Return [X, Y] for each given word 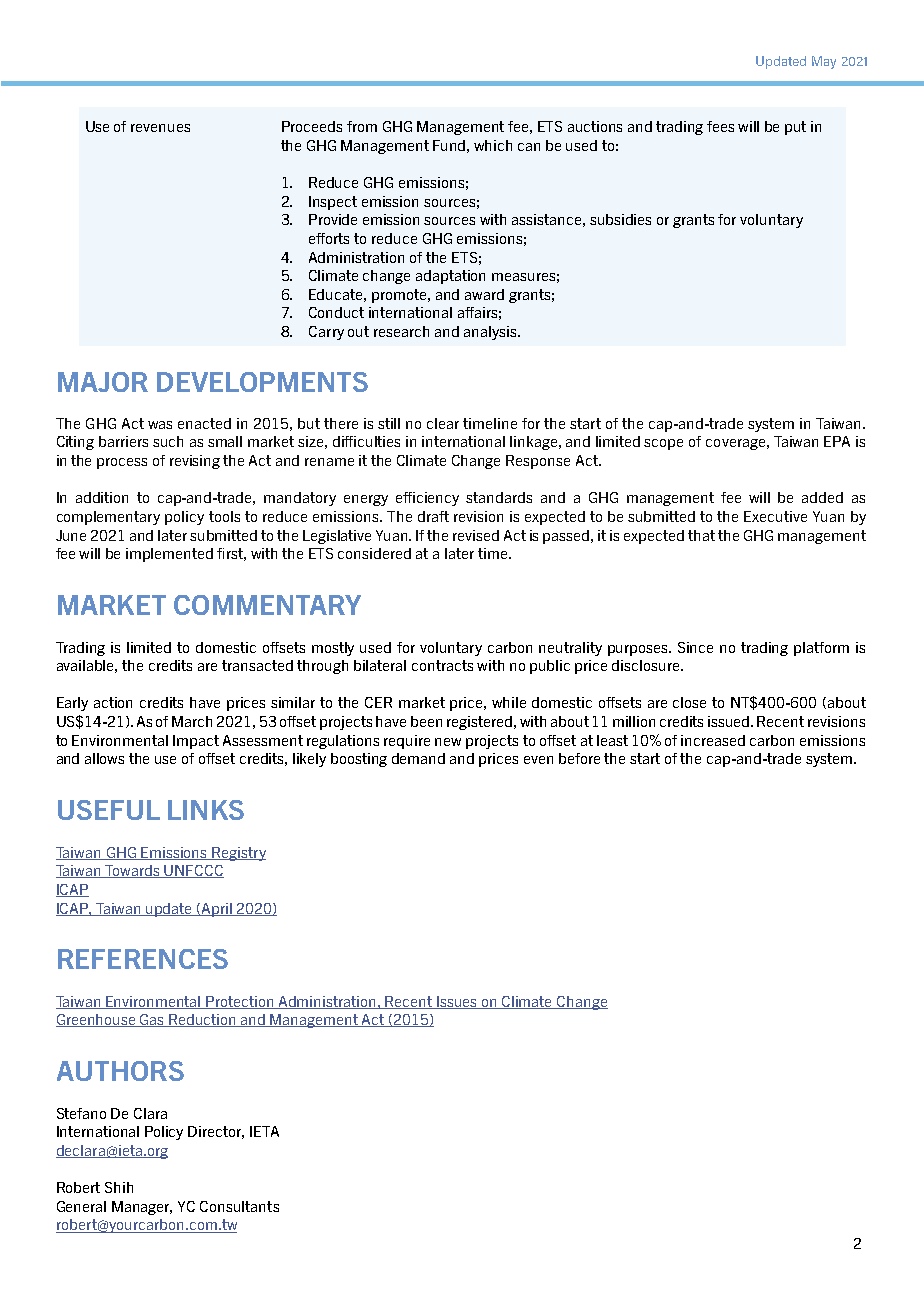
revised [476, 535]
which [493, 145]
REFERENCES [143, 959]
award [484, 294]
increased [713, 740]
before [579, 758]
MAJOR [103, 382]
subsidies [620, 219]
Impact [196, 742]
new [448, 742]
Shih [119, 1187]
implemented [169, 555]
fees [720, 126]
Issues [457, 1002]
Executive [775, 516]
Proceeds [312, 126]
